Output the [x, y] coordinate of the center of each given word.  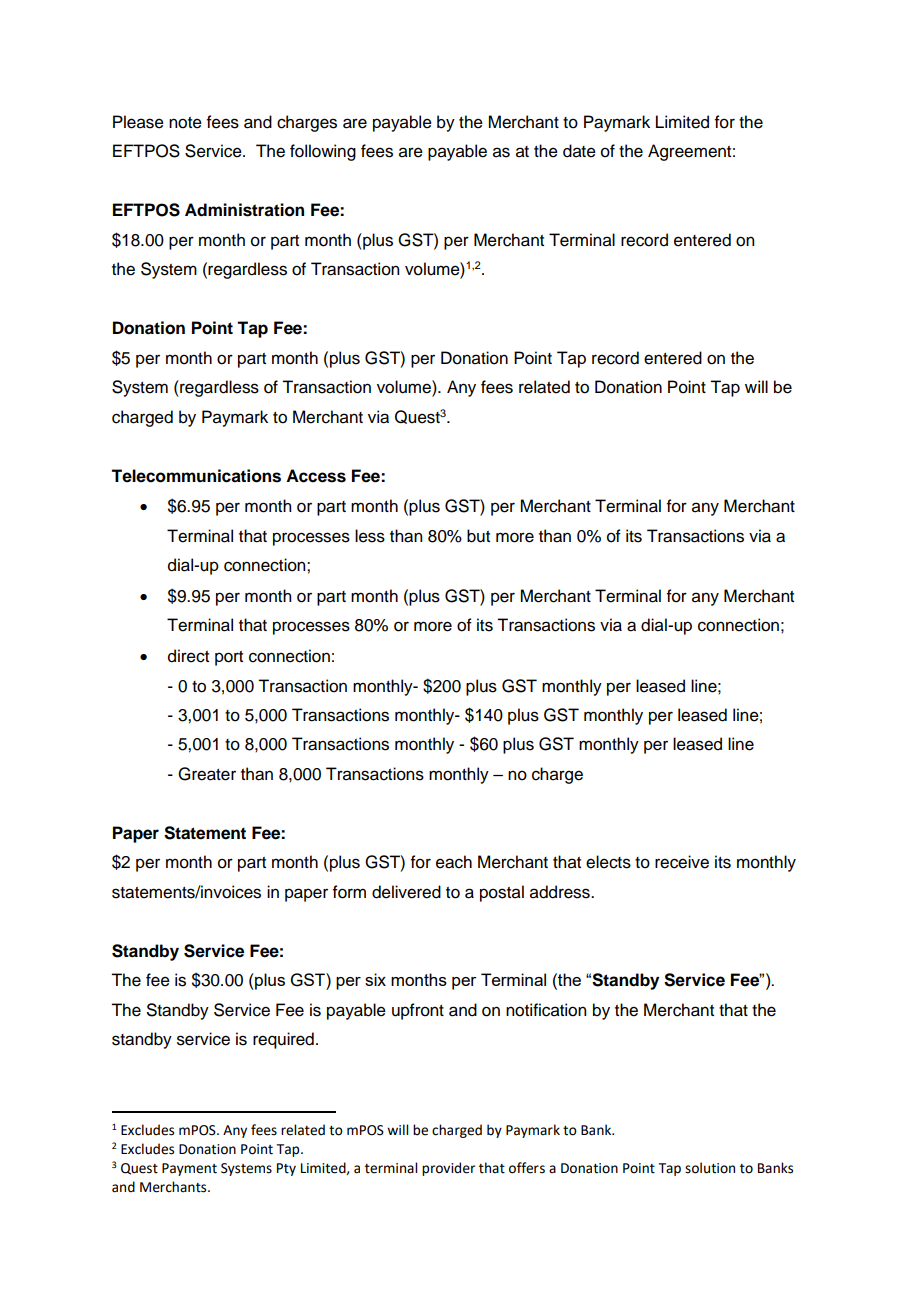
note [185, 123]
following [323, 152]
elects [608, 862]
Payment [189, 1169]
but [478, 536]
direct [188, 656]
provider [448, 1169]
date [579, 151]
